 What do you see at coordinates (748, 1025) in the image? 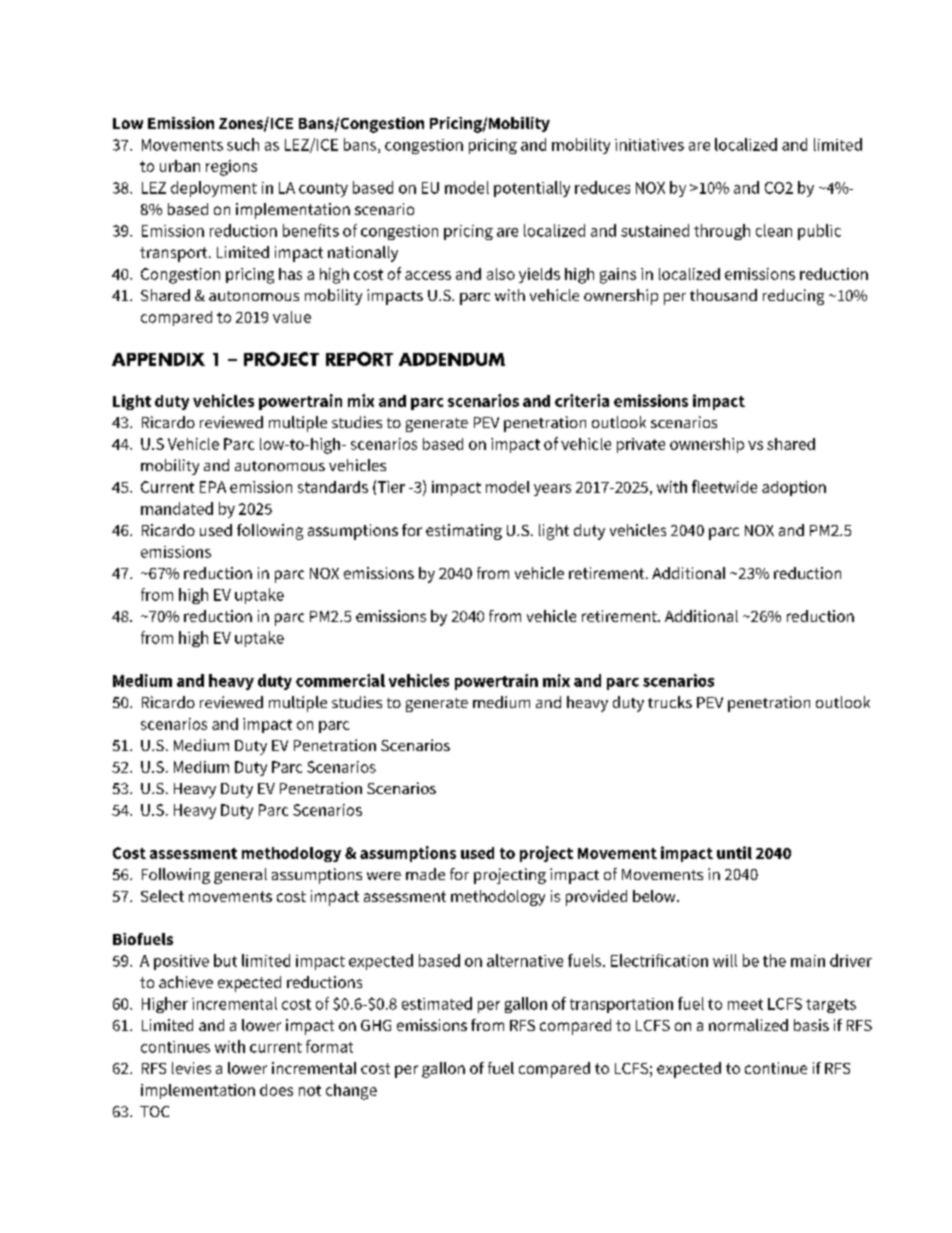
I see `normalized` at bounding box center [748, 1025].
